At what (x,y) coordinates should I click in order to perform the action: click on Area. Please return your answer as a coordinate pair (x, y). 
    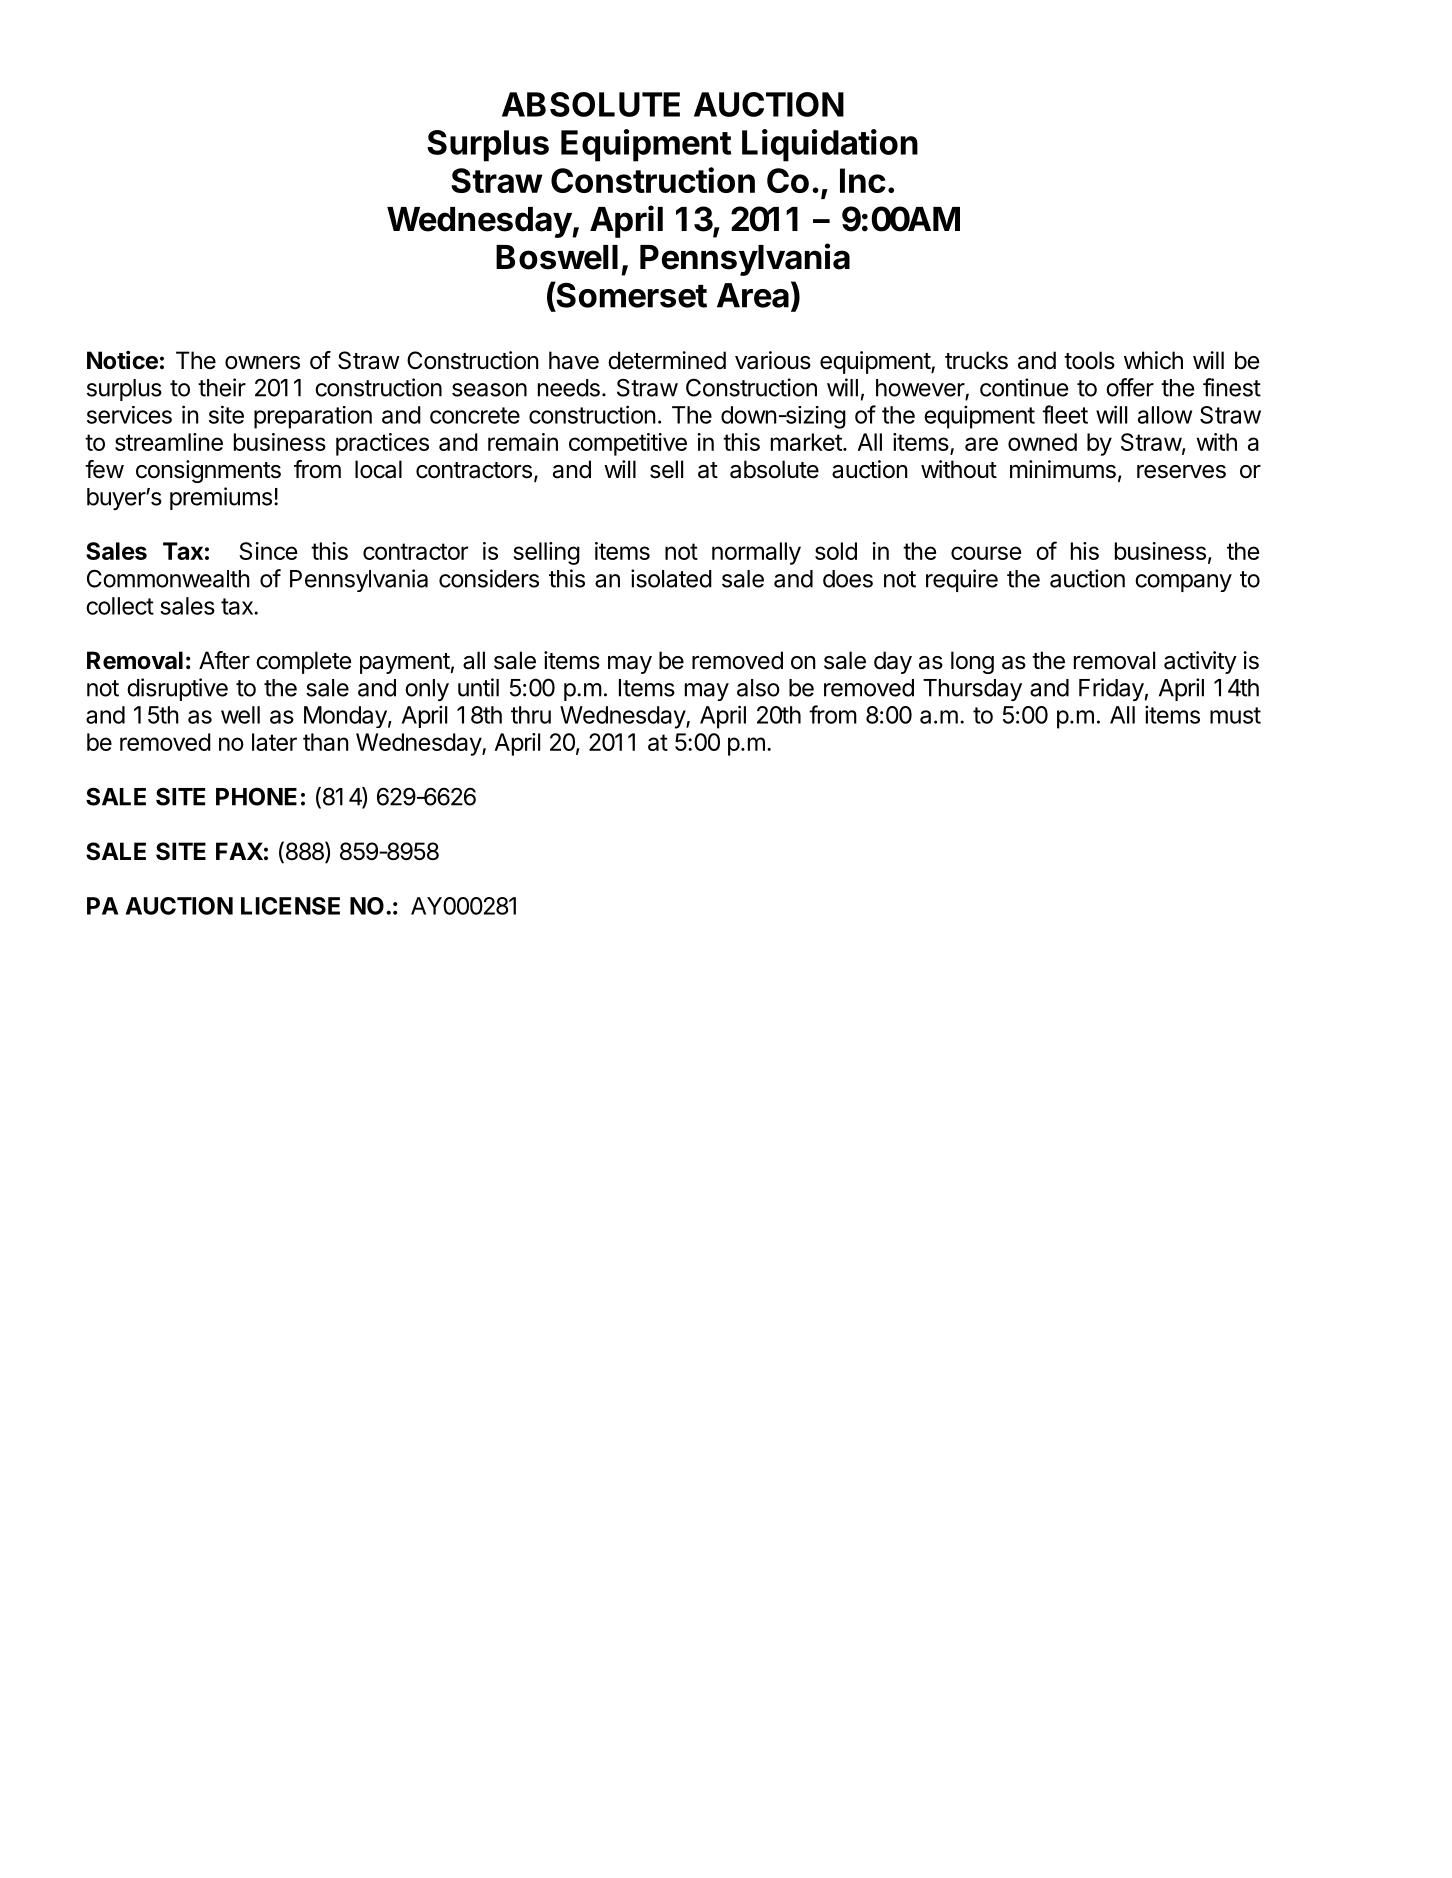
    Looking at the image, I should click on (753, 295).
